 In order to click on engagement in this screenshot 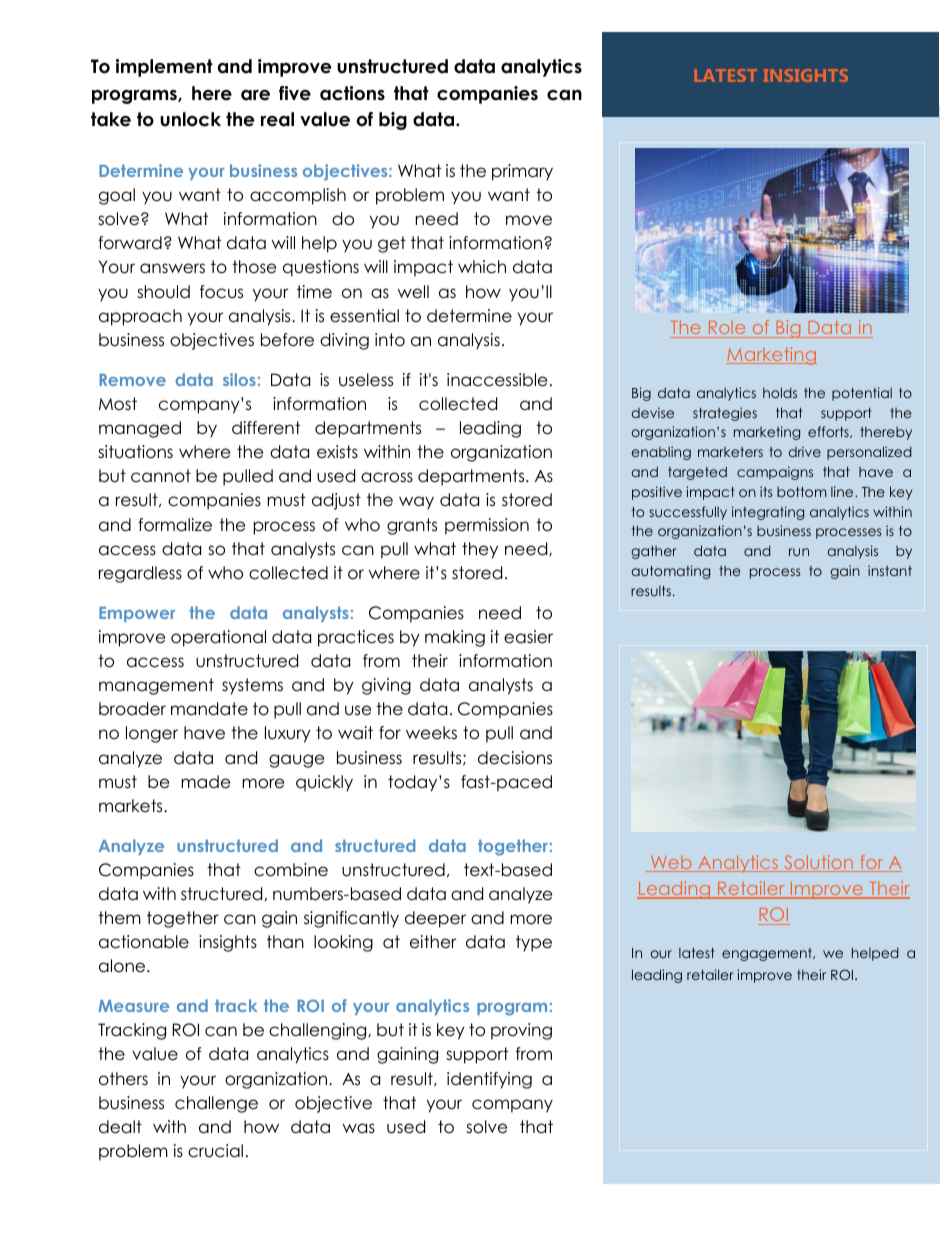, I will do `click(768, 954)`.
